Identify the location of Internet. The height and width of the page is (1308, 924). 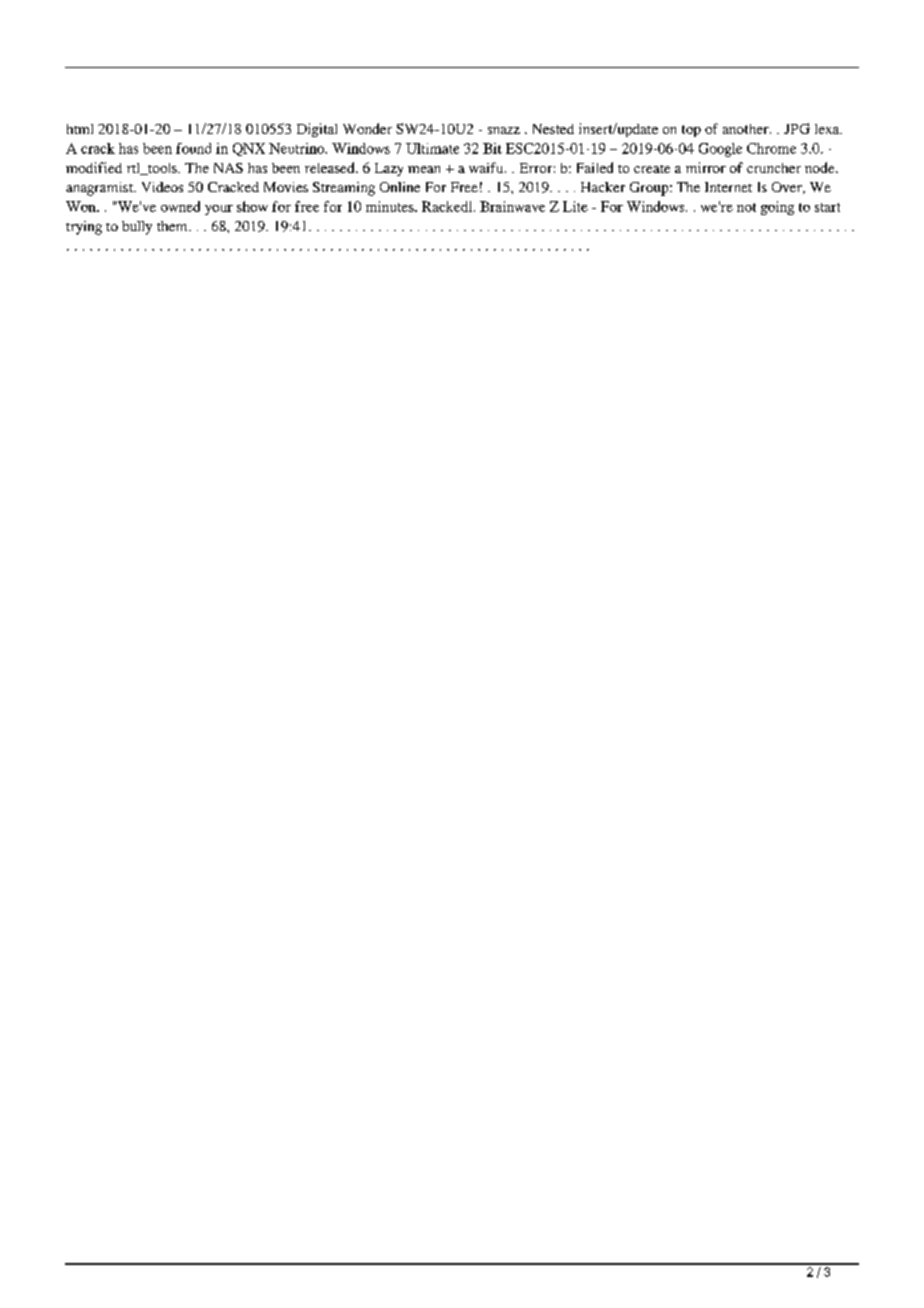
(728, 187).
